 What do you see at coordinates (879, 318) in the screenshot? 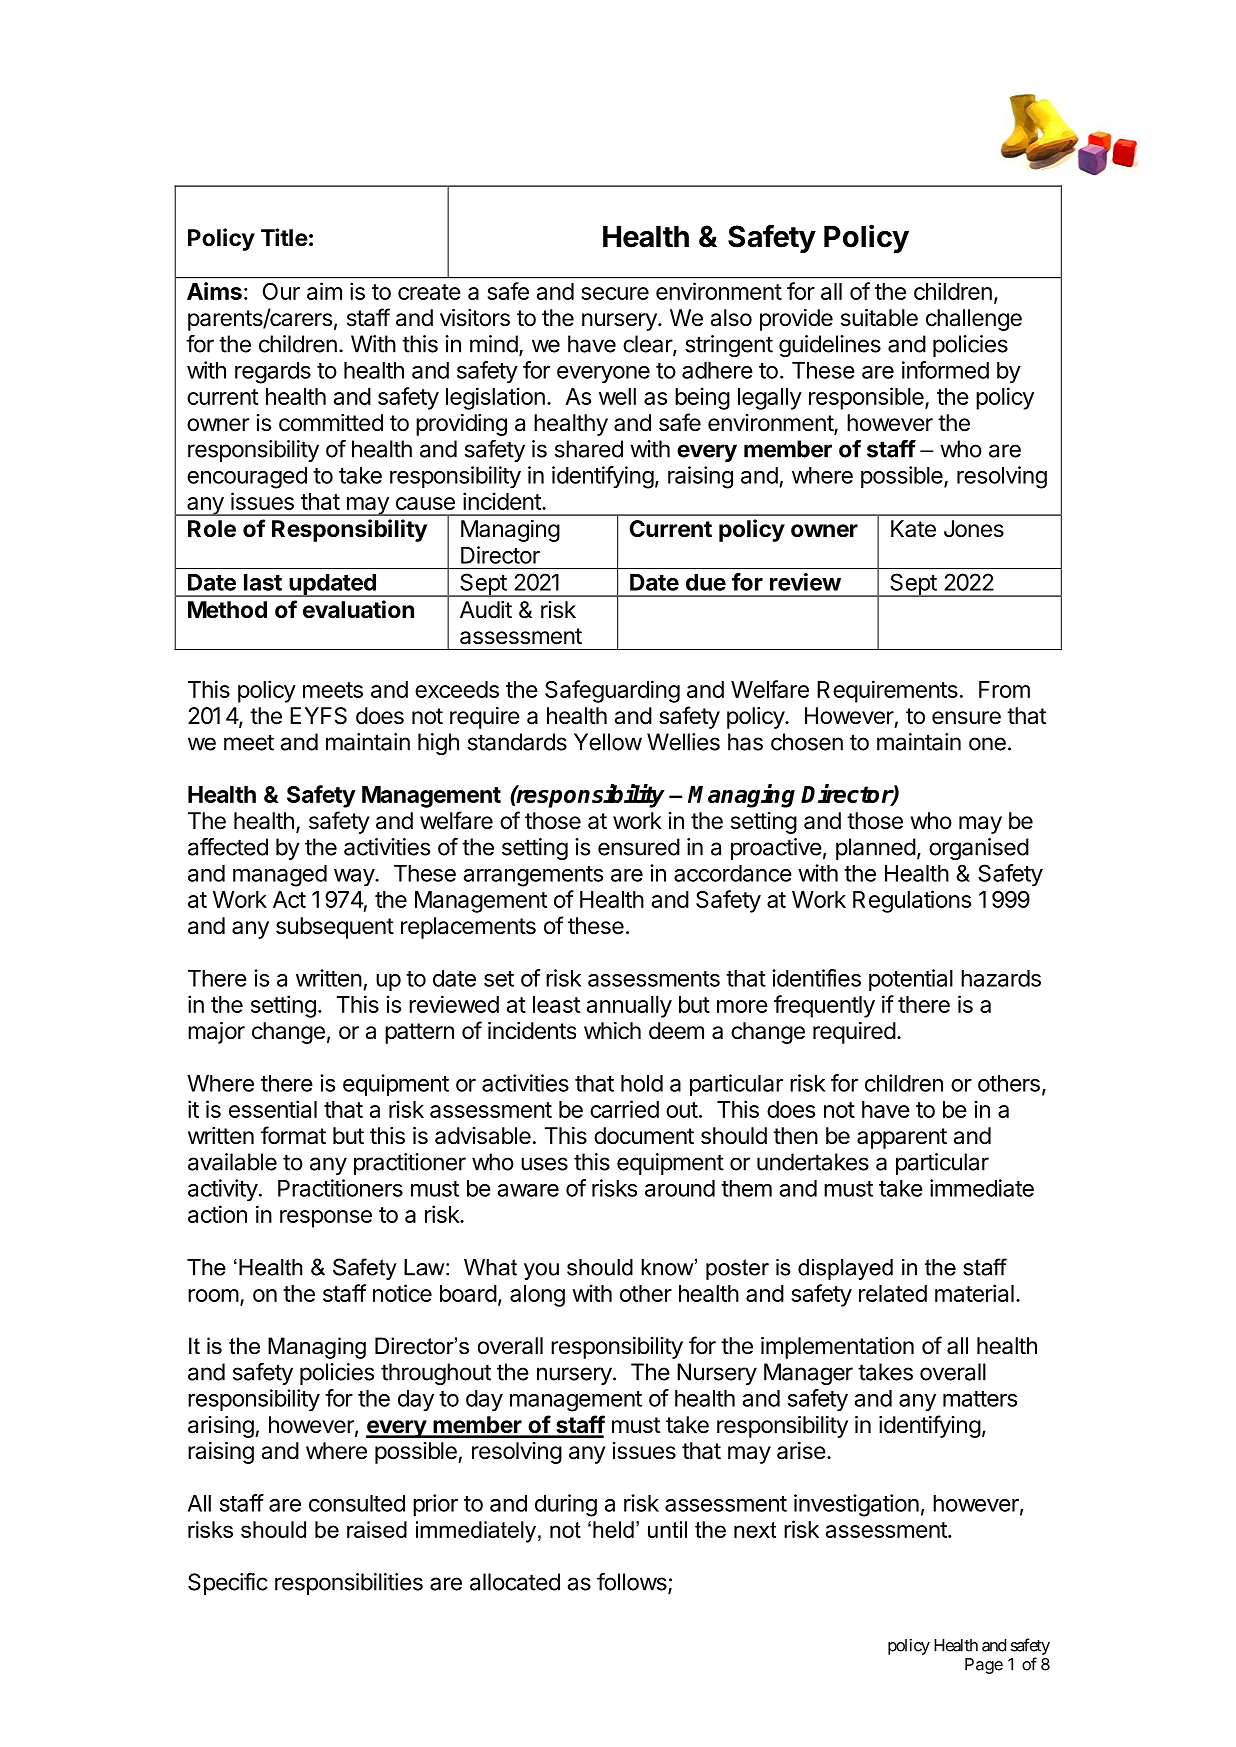
I see `suitable` at bounding box center [879, 318].
